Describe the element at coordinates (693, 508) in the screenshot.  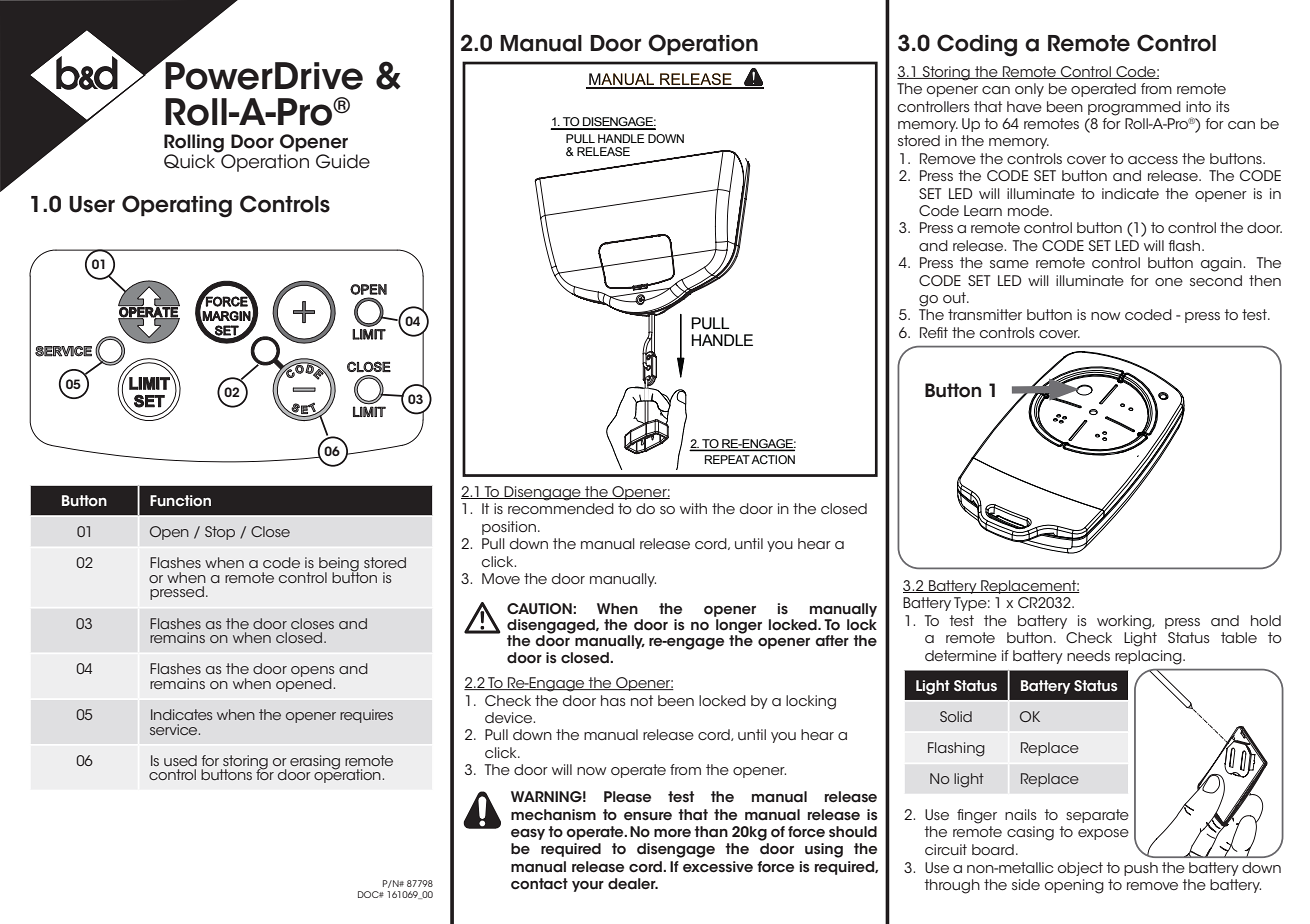
I see `with` at that location.
